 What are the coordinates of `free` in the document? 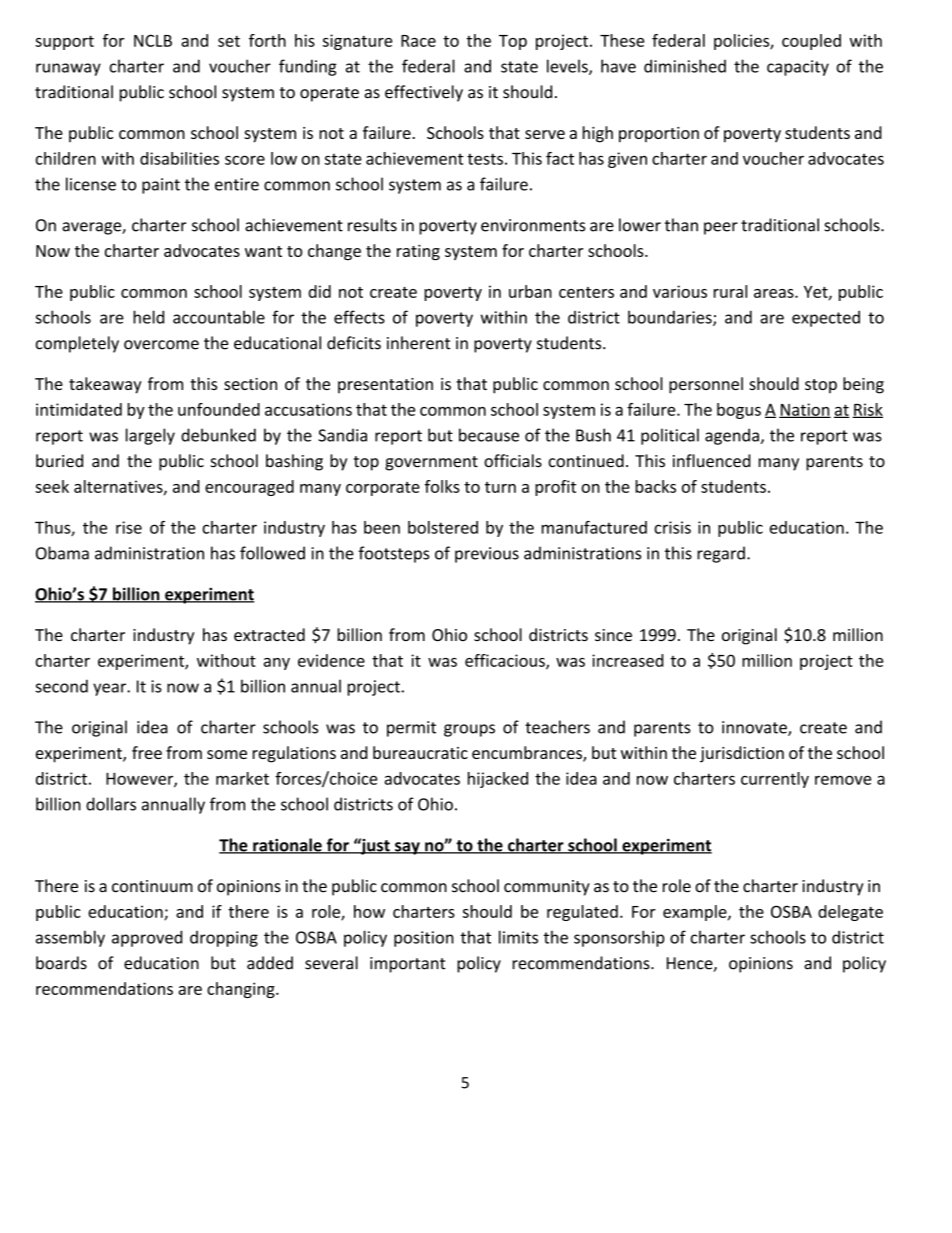 It's located at (147, 752).
